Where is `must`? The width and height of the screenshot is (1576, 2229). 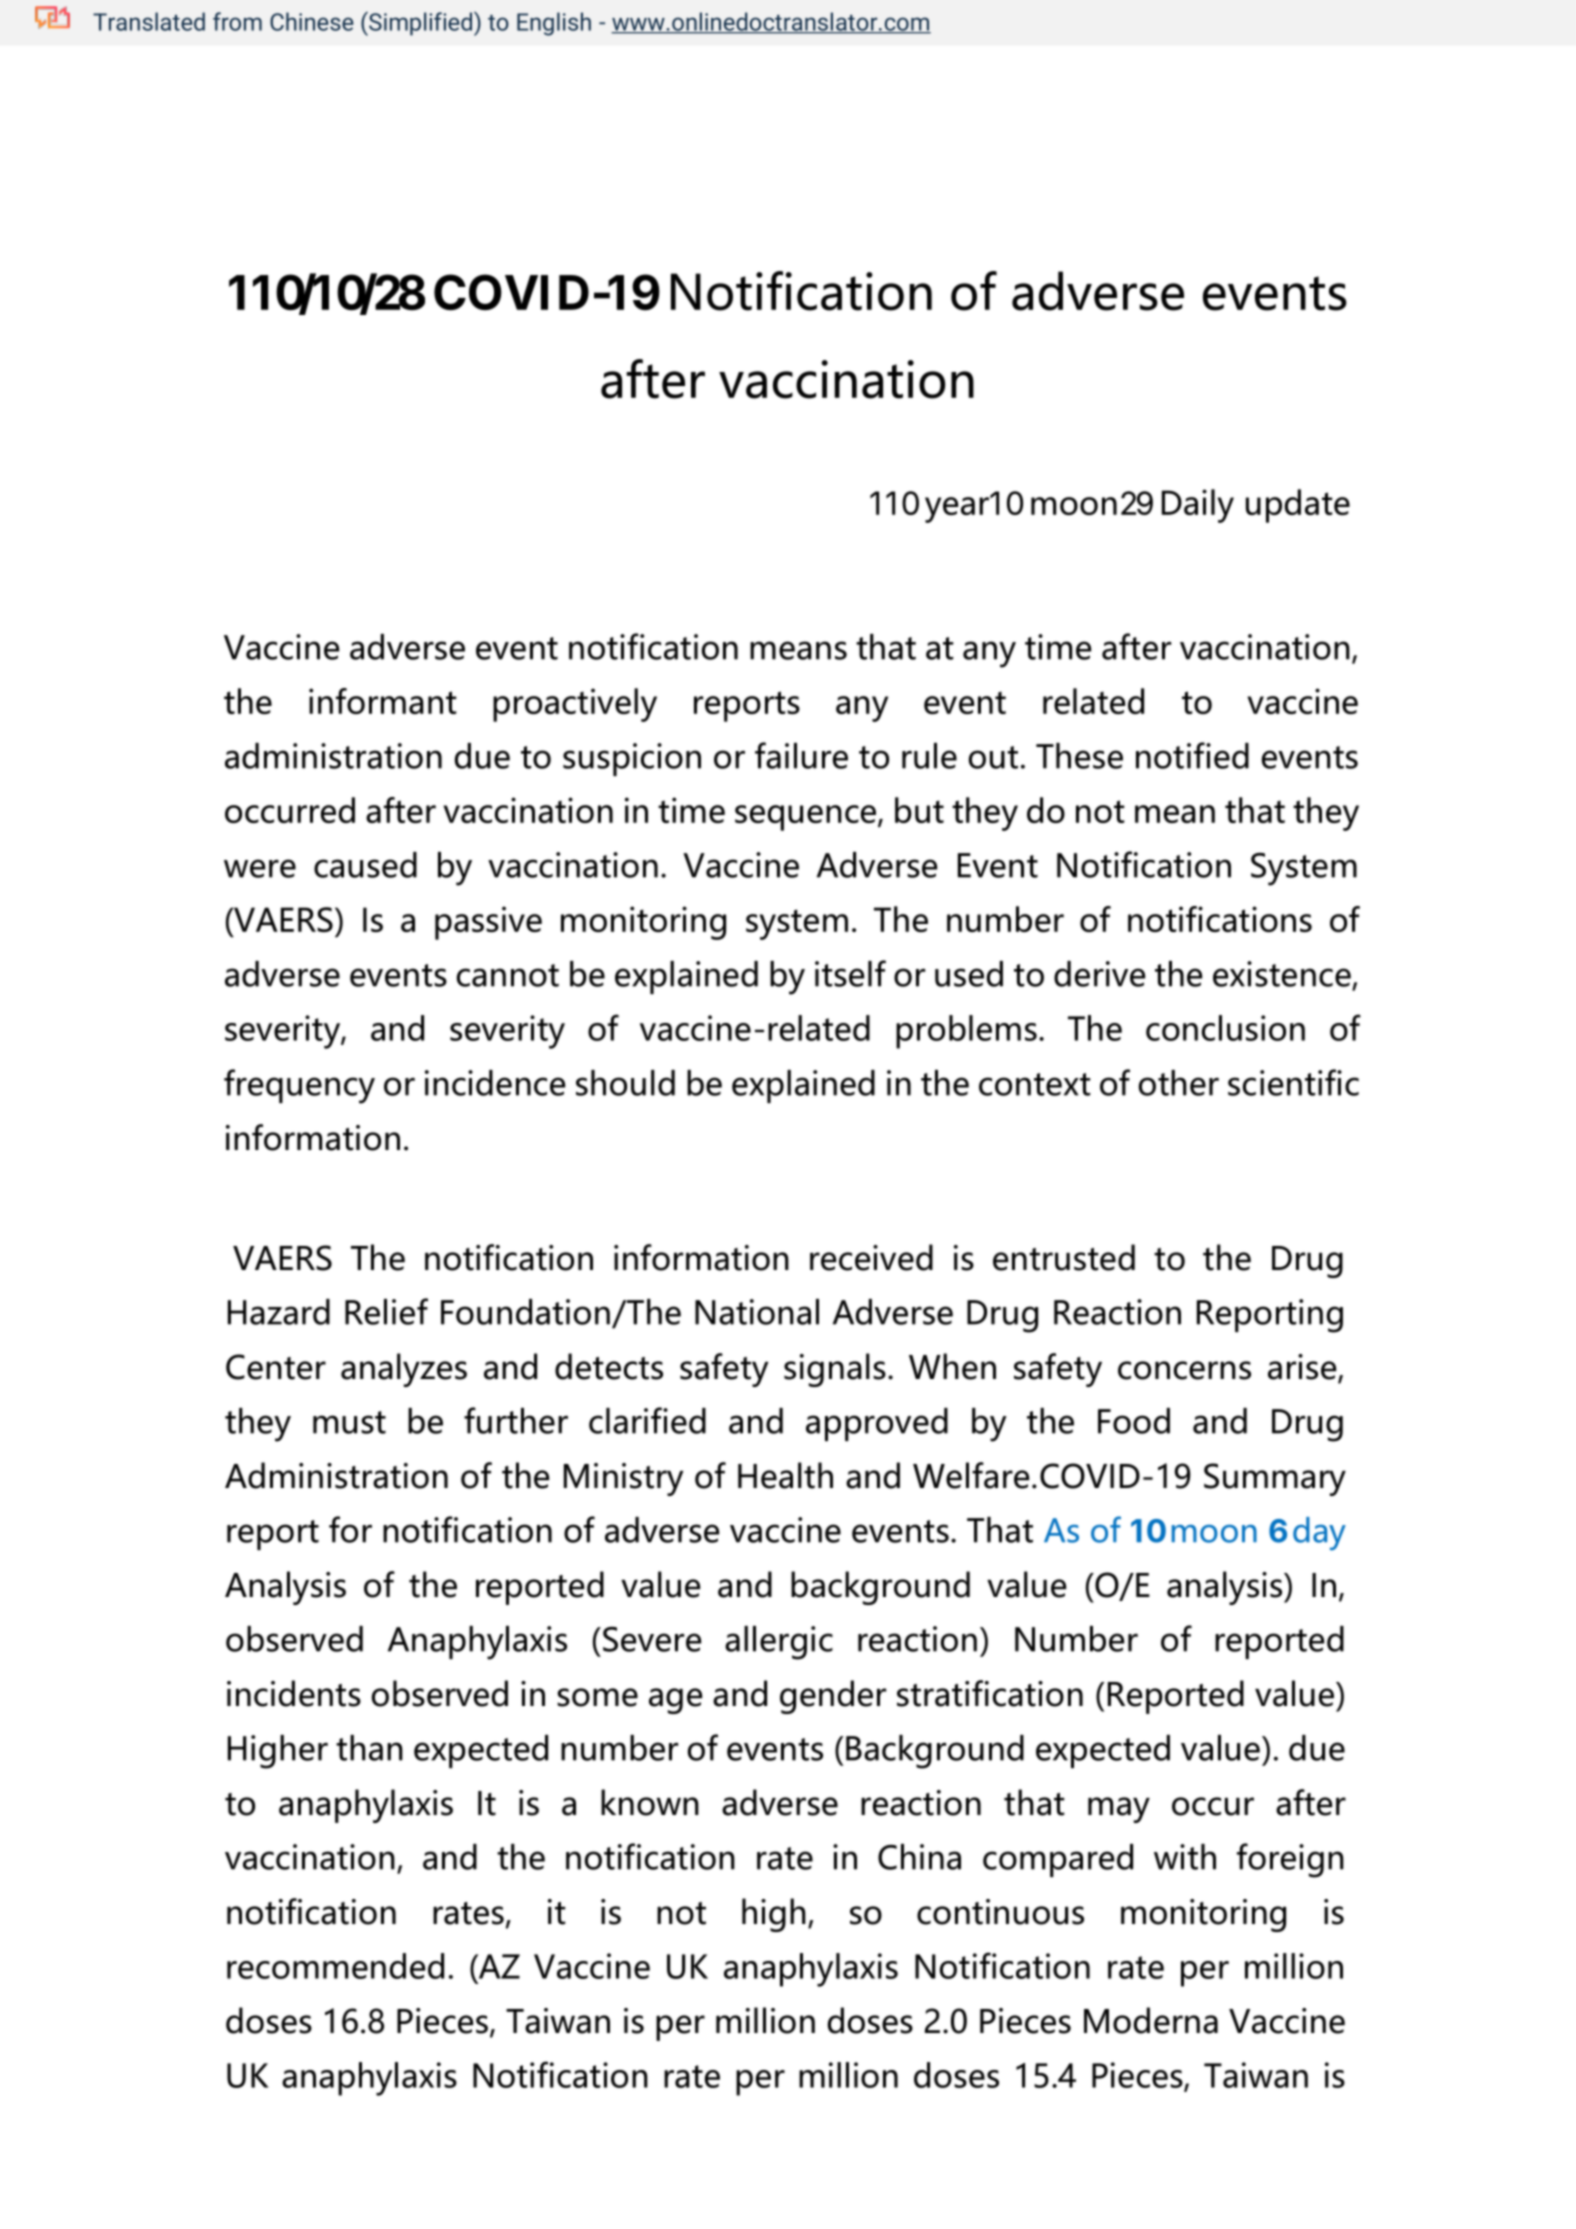 must is located at coordinates (349, 1422).
